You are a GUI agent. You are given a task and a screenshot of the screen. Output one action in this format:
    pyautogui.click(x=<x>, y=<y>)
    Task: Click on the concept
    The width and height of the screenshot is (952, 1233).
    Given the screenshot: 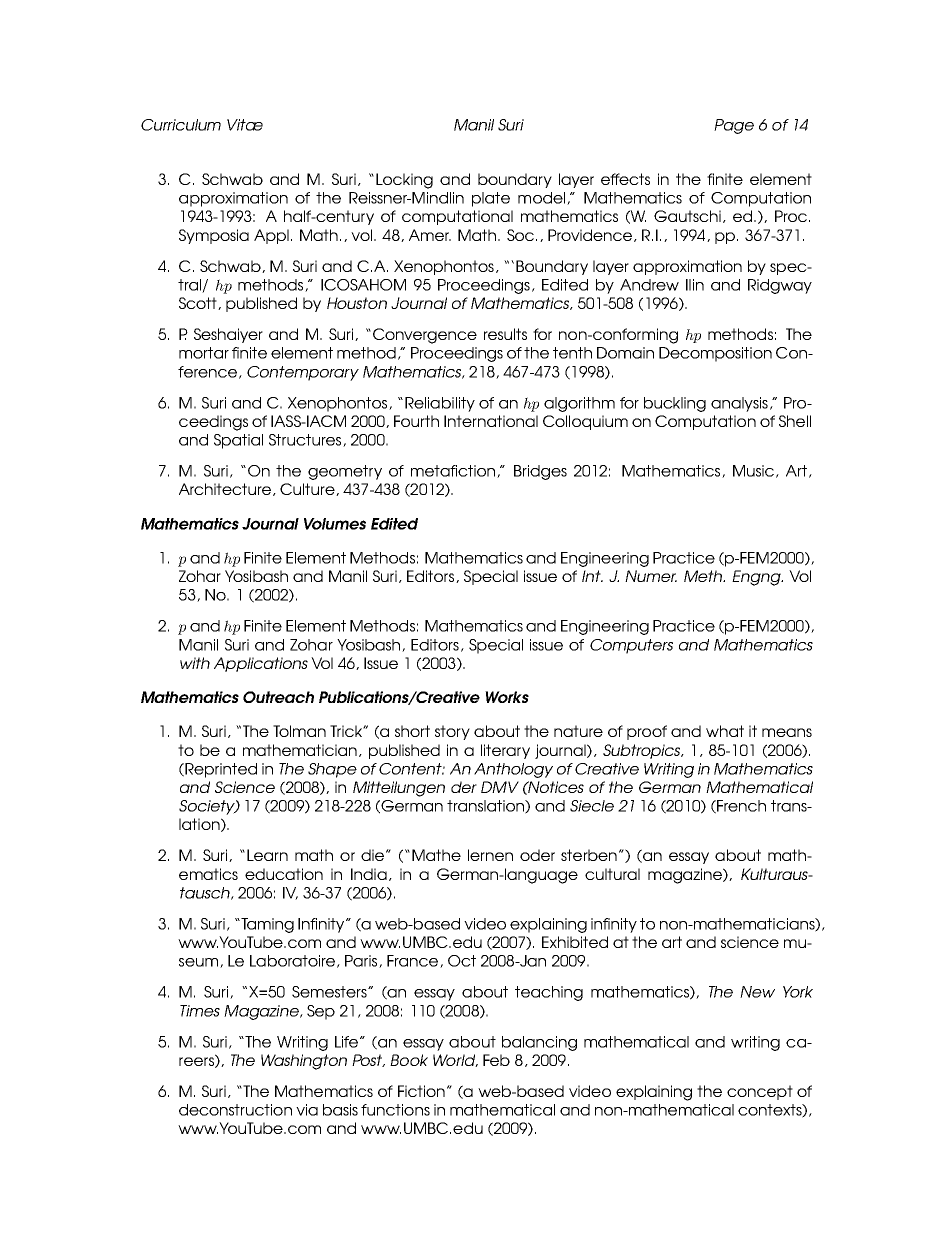 What is the action you would take?
    pyautogui.click(x=760, y=1092)
